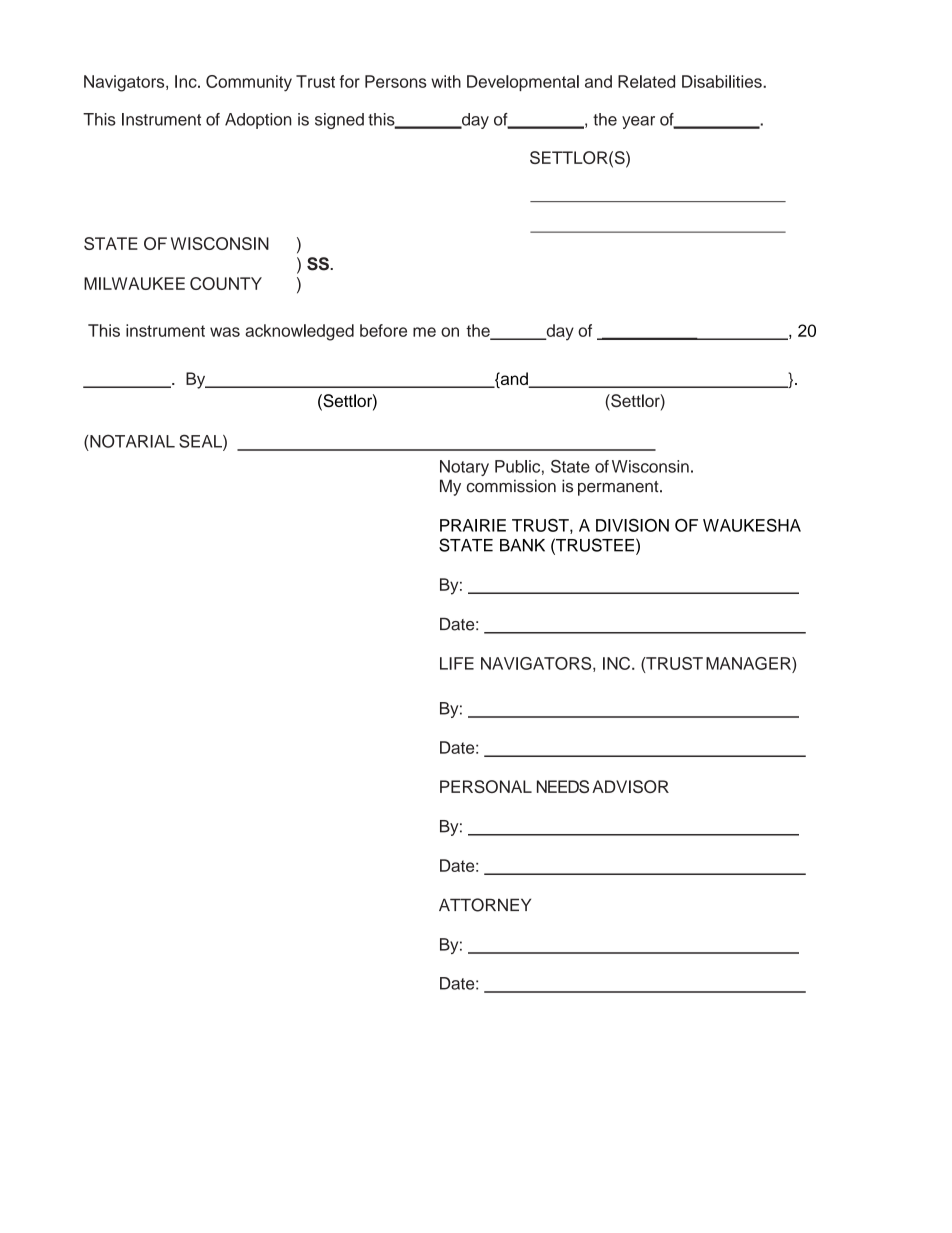 This screenshot has height=1233, width=952. I want to click on ATTORNEY, so click(485, 905).
